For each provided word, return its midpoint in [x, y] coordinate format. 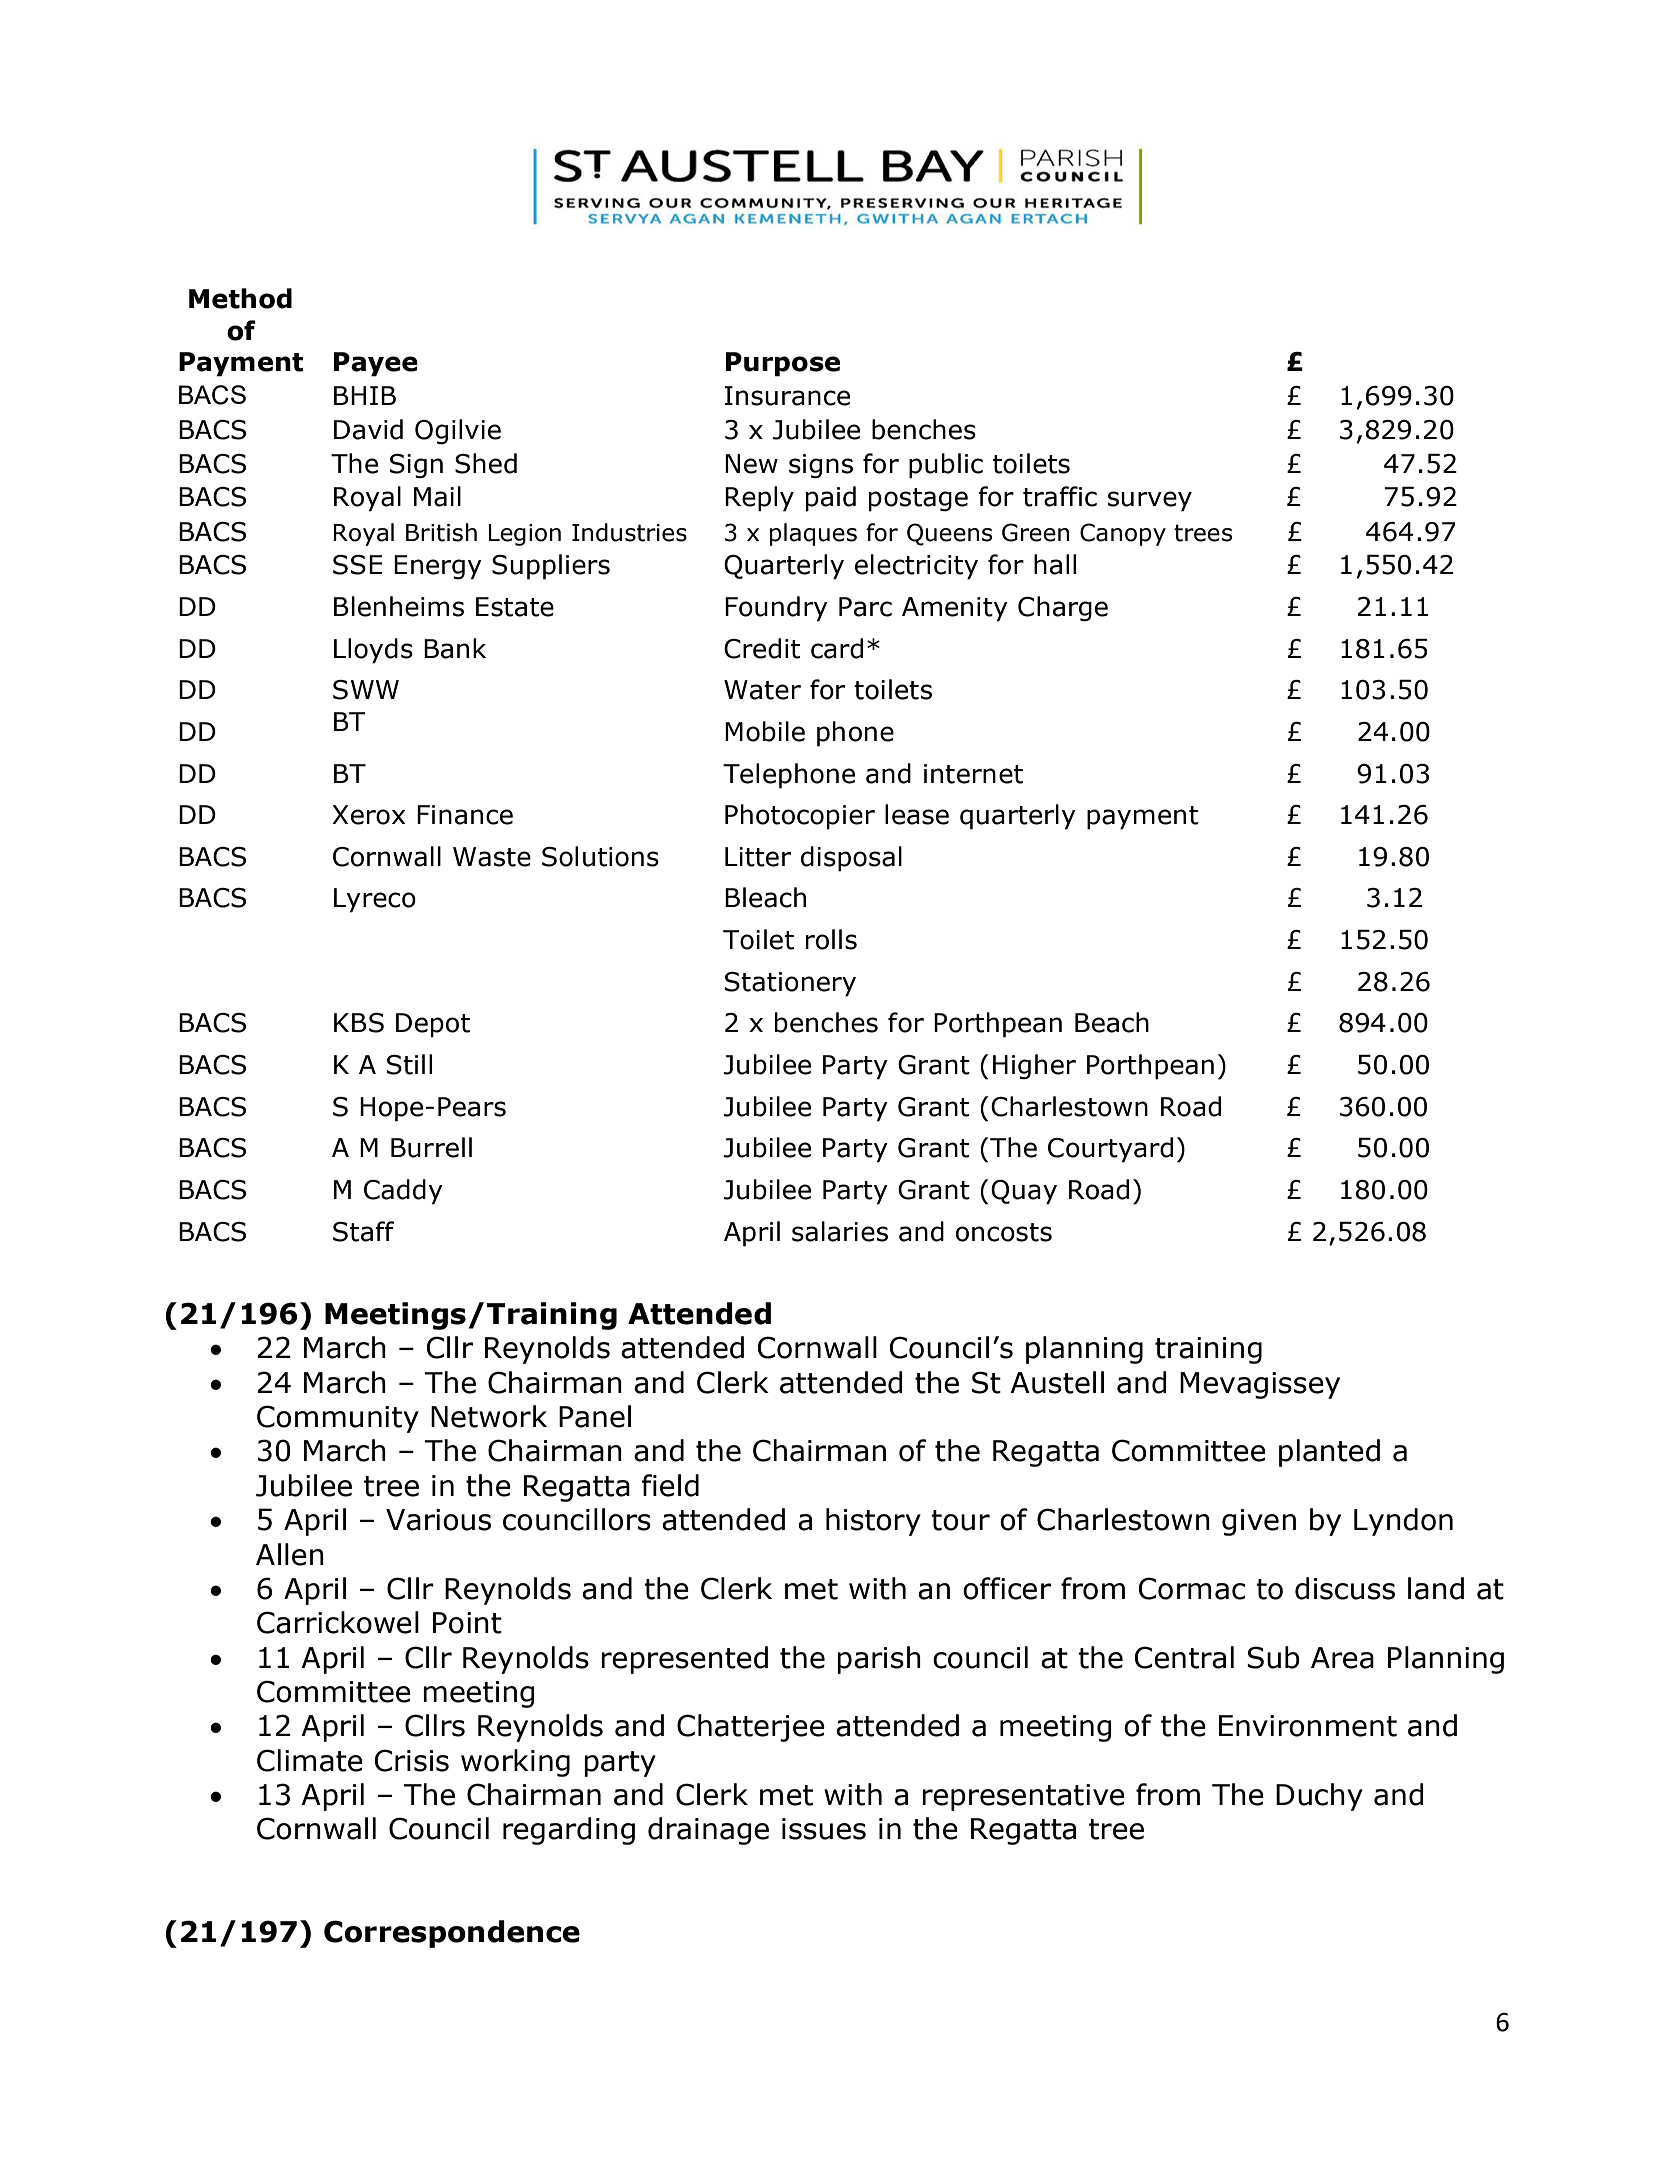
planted [1329, 1453]
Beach [1112, 1022]
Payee [376, 364]
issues [824, 1829]
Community [338, 1419]
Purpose [783, 364]
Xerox [368, 815]
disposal [851, 859]
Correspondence [452, 1934]
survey [1150, 501]
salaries [840, 1231]
